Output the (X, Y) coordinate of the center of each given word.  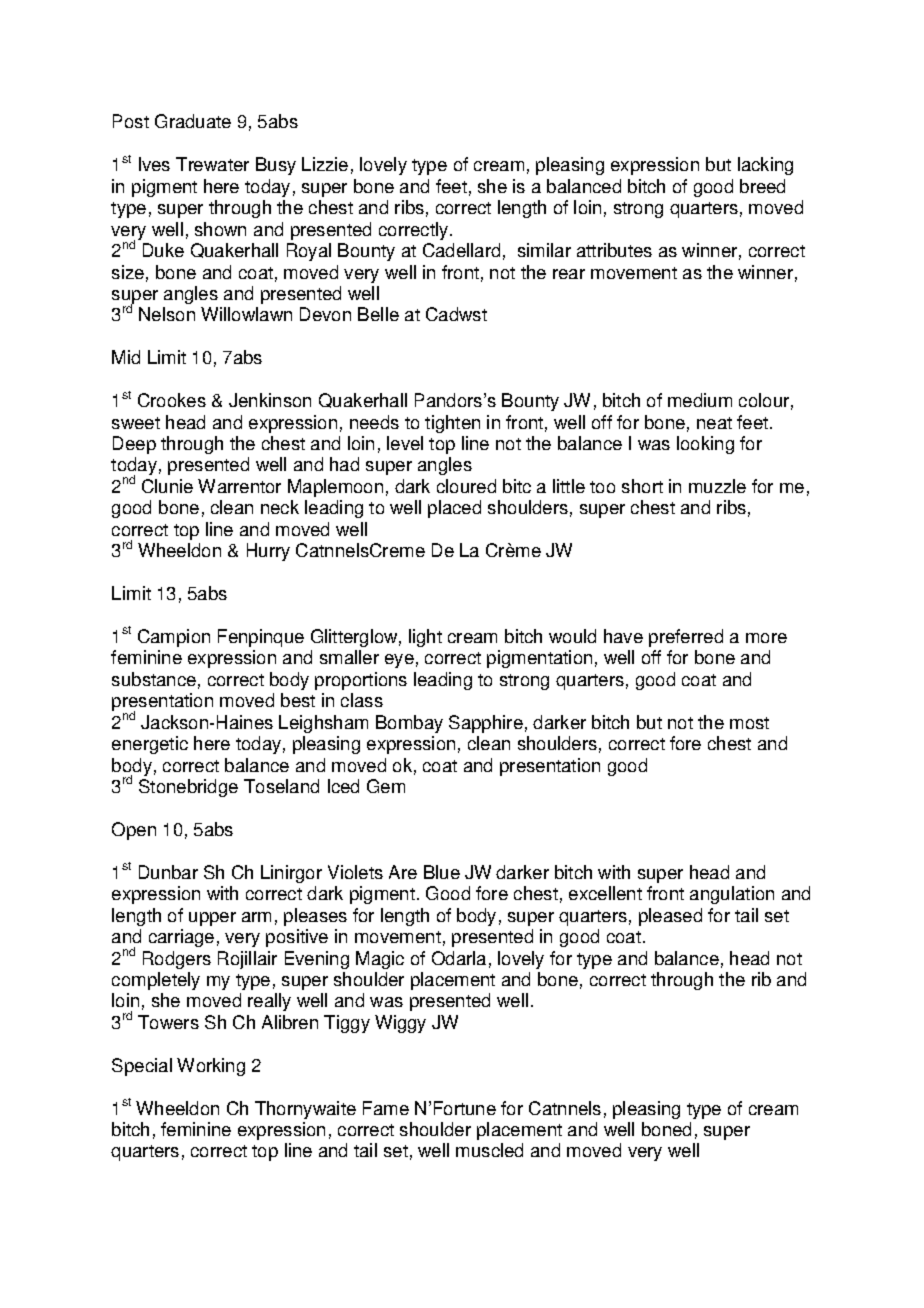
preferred (686, 638)
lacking (765, 166)
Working (211, 1067)
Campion (174, 638)
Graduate (193, 121)
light (425, 638)
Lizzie (325, 164)
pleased (670, 917)
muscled (489, 1150)
